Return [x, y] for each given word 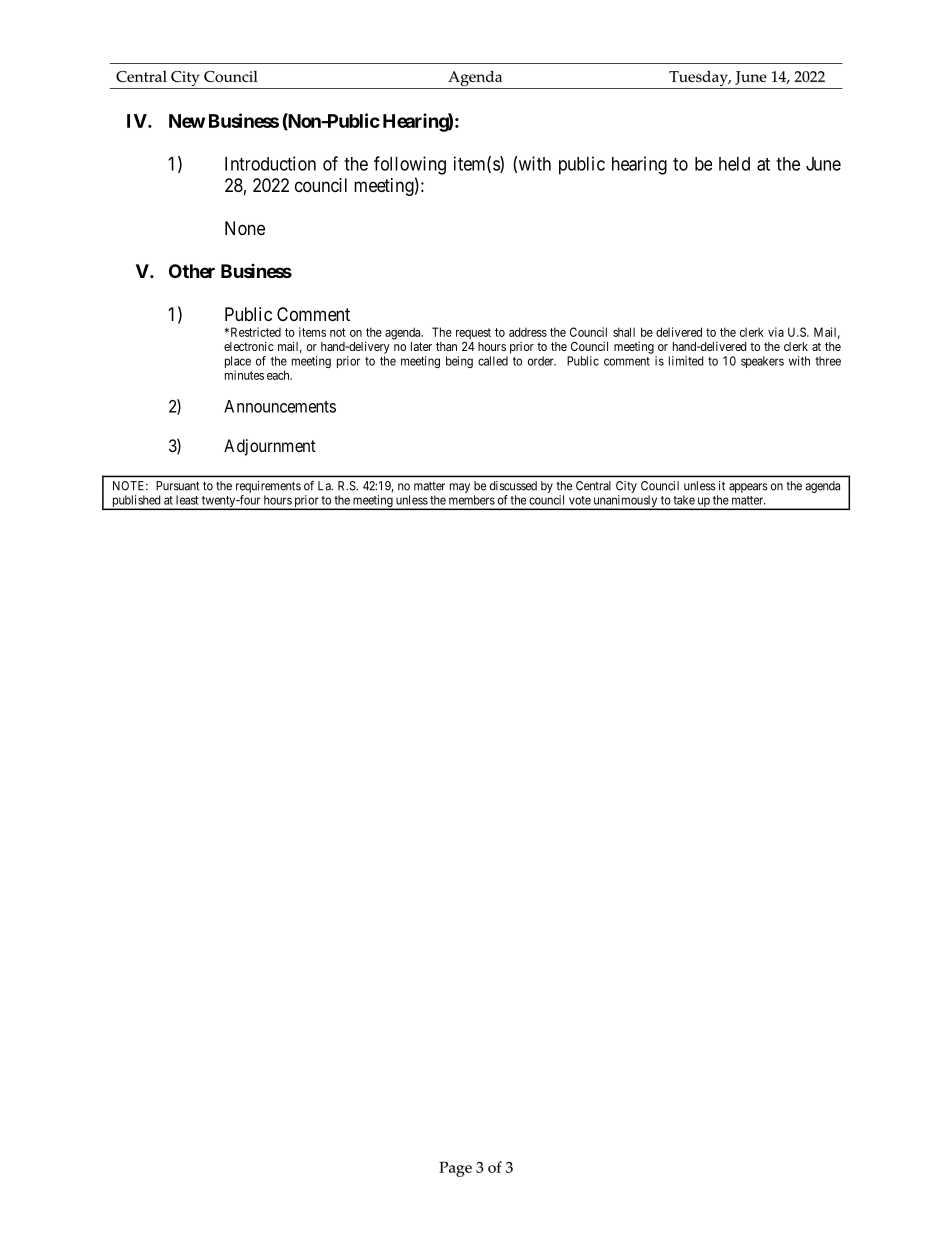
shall [624, 332]
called [493, 361]
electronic [249, 346]
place [238, 363]
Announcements [280, 406]
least [187, 500]
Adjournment [270, 447]
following [410, 165]
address [528, 332]
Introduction [270, 163]
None [245, 228]
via [776, 332]
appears [748, 488]
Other [192, 271]
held [734, 164]
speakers [762, 362]
